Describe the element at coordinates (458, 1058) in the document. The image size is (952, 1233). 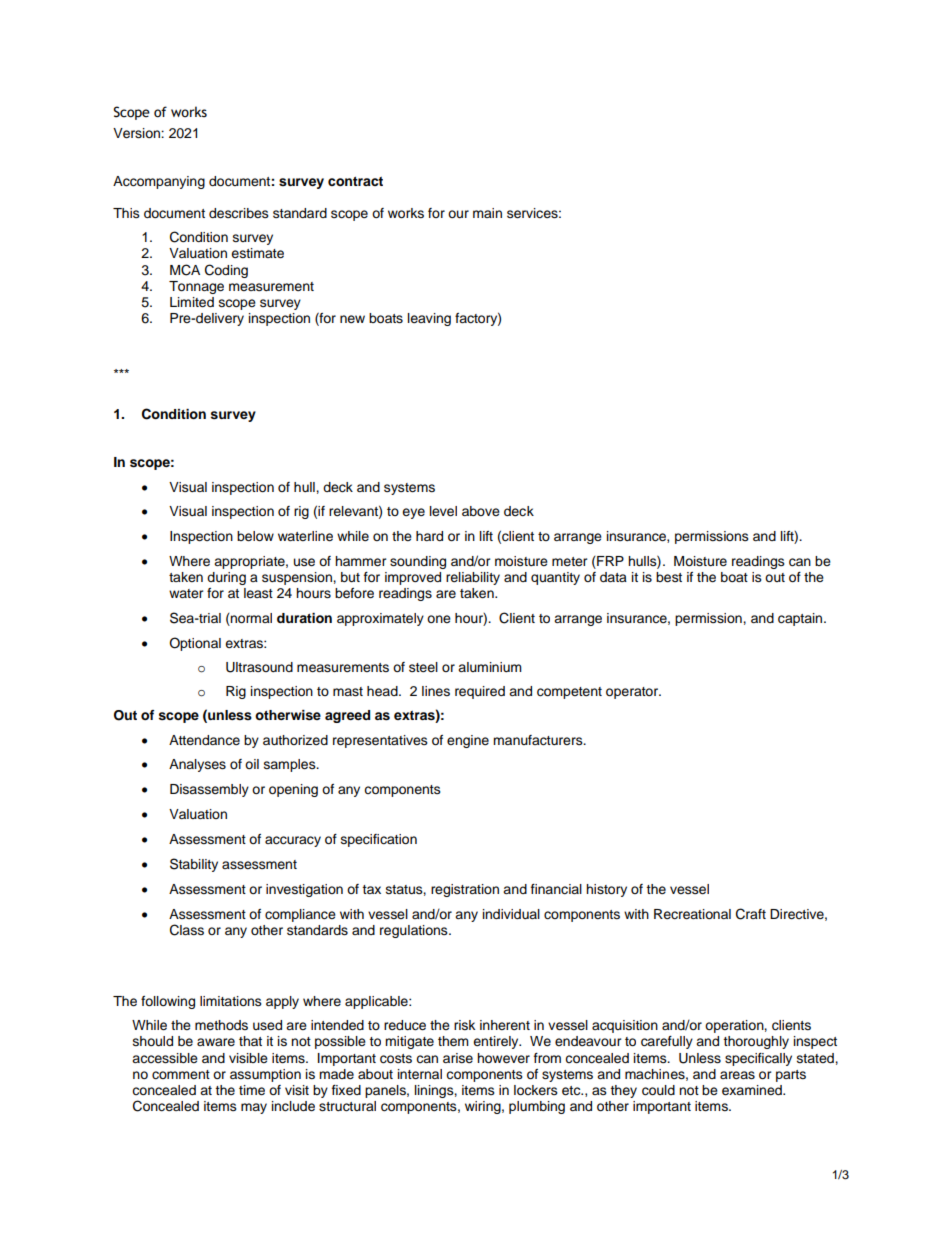
I see `arise` at that location.
